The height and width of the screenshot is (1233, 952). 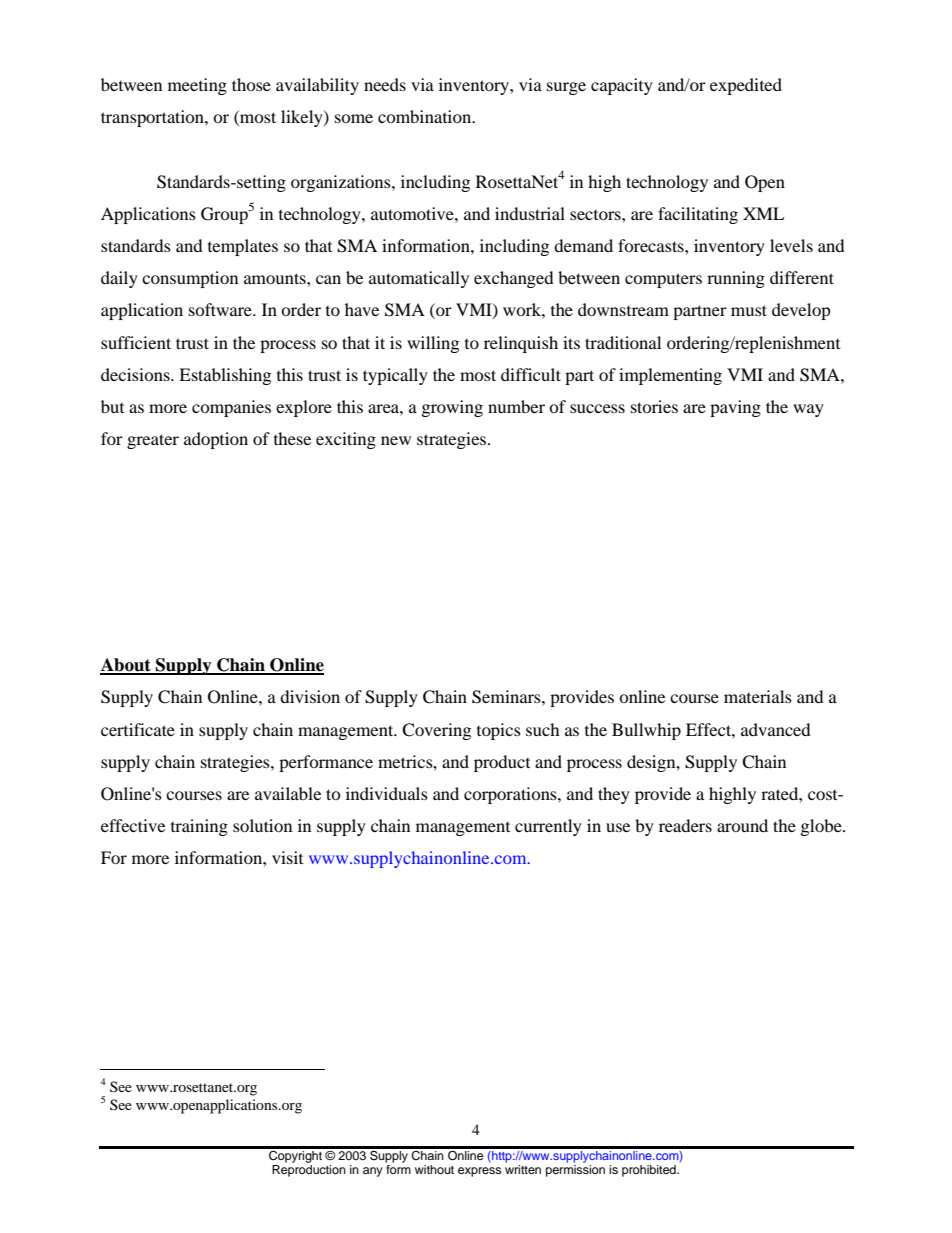 I want to click on meeting, so click(x=197, y=86).
